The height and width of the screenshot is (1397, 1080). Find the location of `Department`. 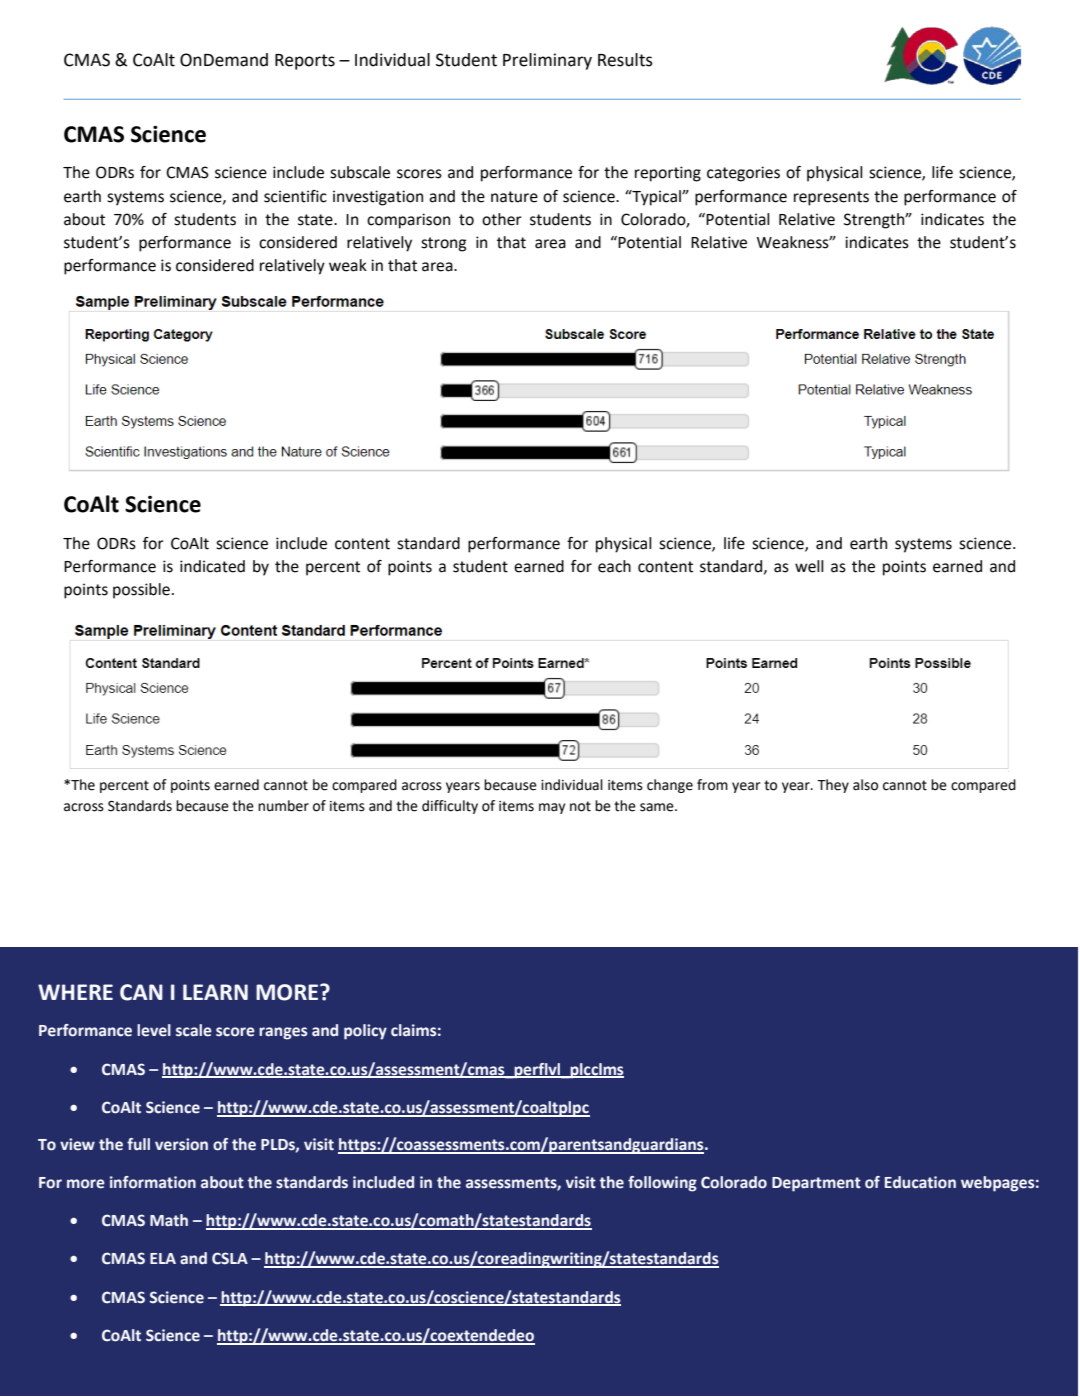

Department is located at coordinates (816, 1184).
